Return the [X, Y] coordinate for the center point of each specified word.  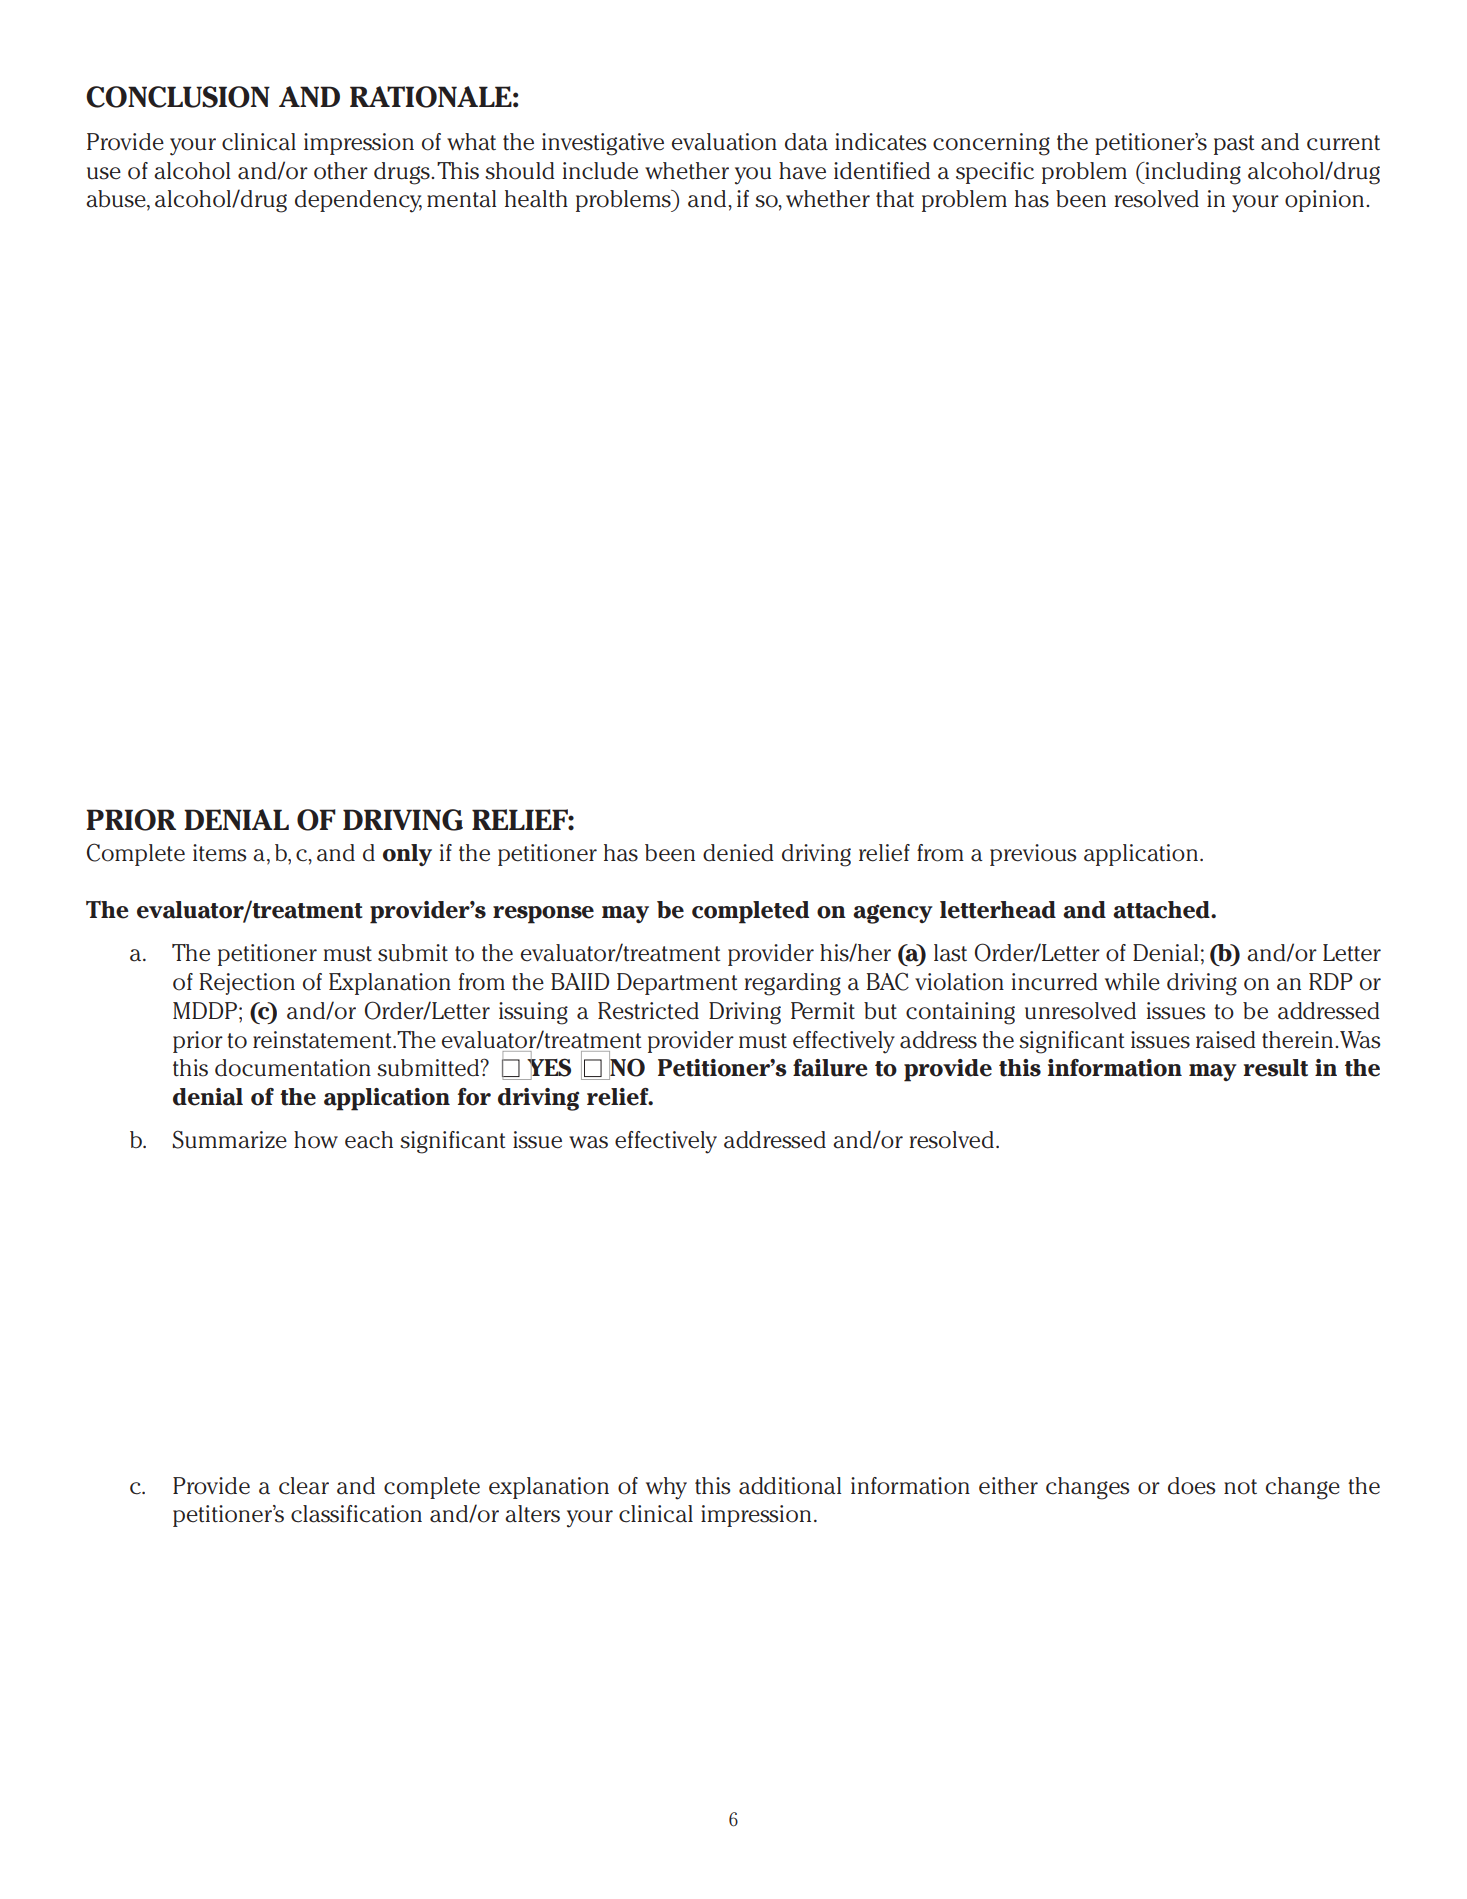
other [341, 171]
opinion [1324, 201]
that [895, 199]
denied [738, 853]
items [220, 853]
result [1275, 1068]
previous [1033, 855]
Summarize [230, 1139]
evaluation [724, 142]
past [1234, 145]
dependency [358, 201]
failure [830, 1068]
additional [790, 1486]
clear [304, 1486]
